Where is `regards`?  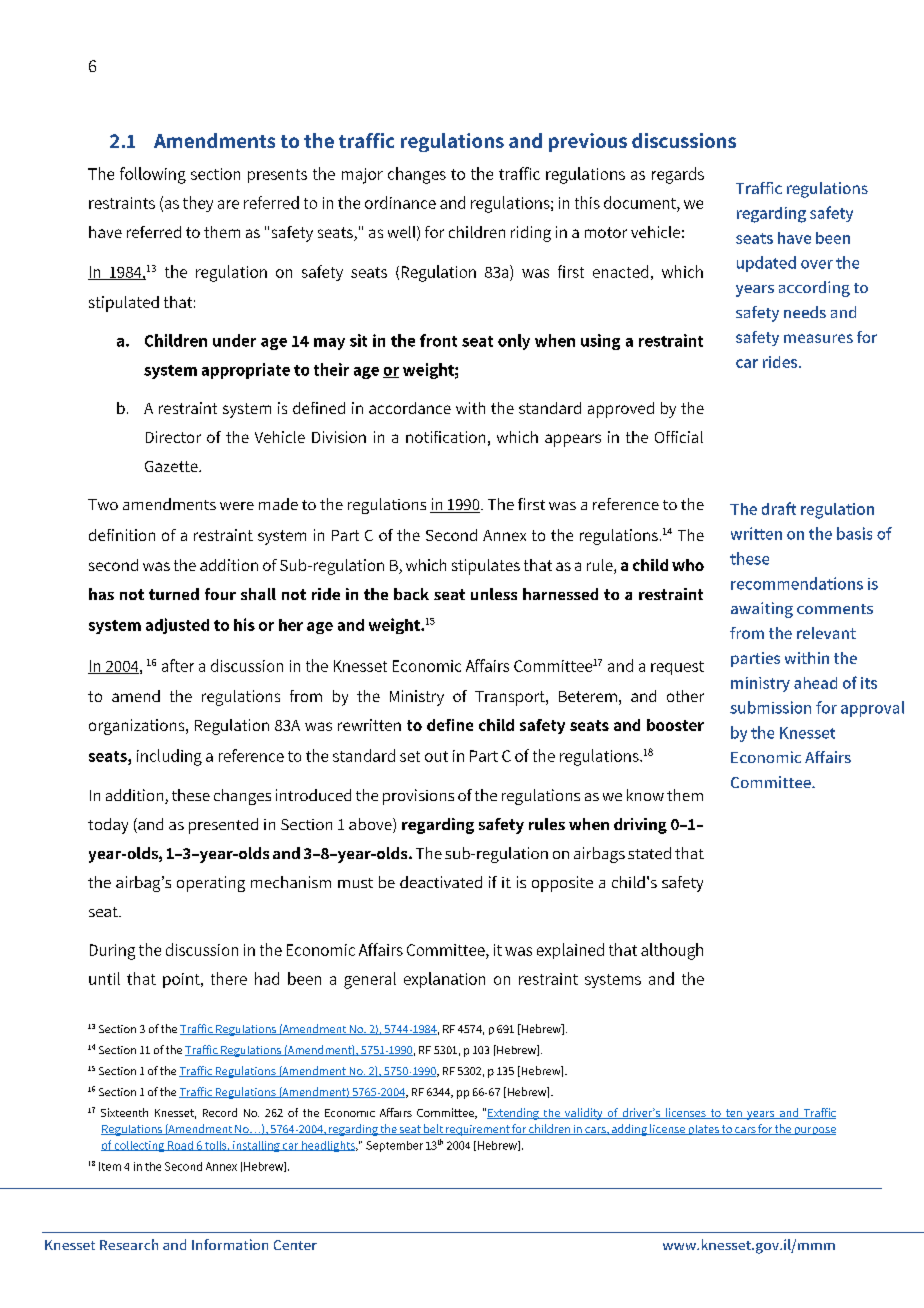 regards is located at coordinates (678, 175).
